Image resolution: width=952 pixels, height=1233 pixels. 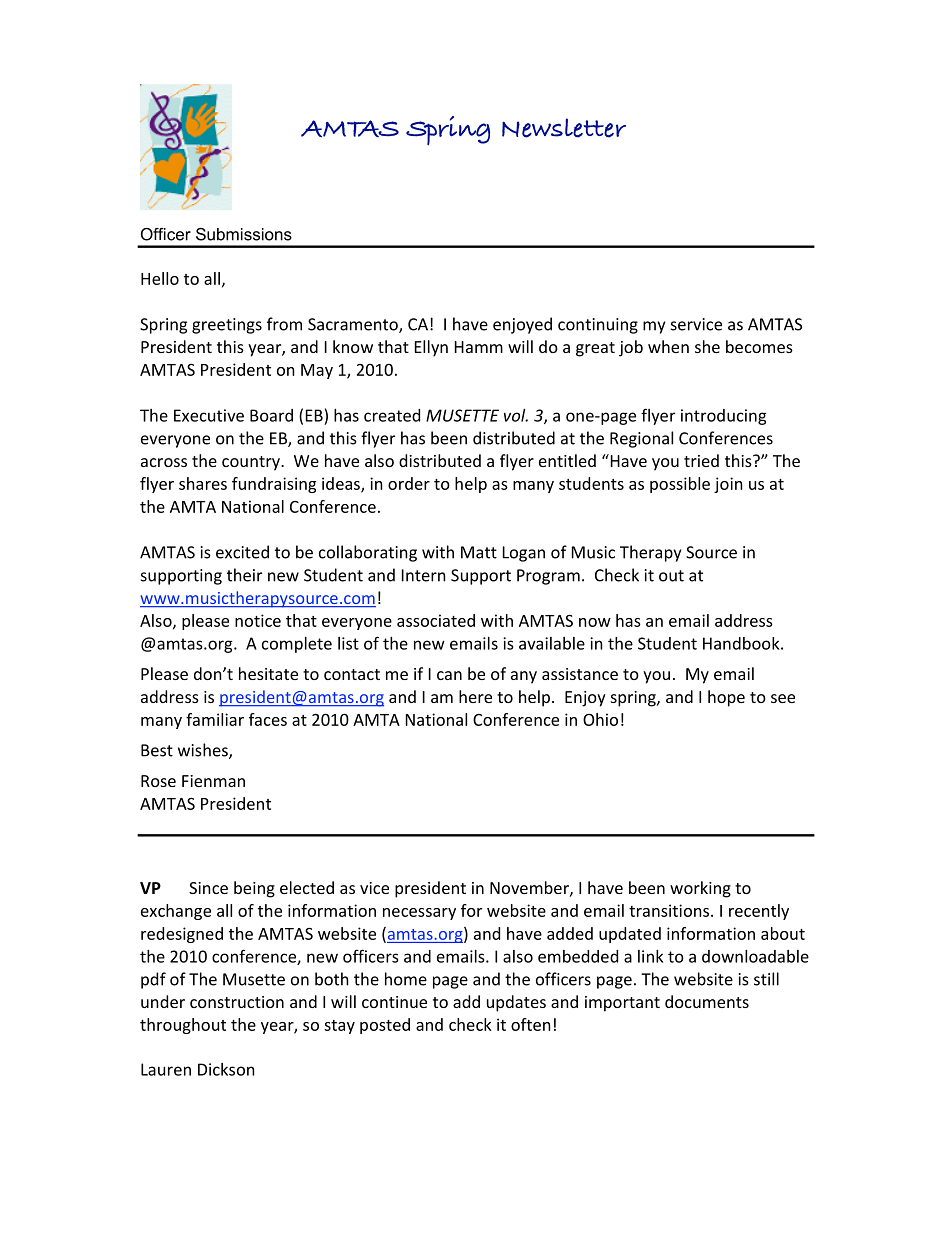 What do you see at coordinates (701, 460) in the document?
I see `tried` at bounding box center [701, 460].
